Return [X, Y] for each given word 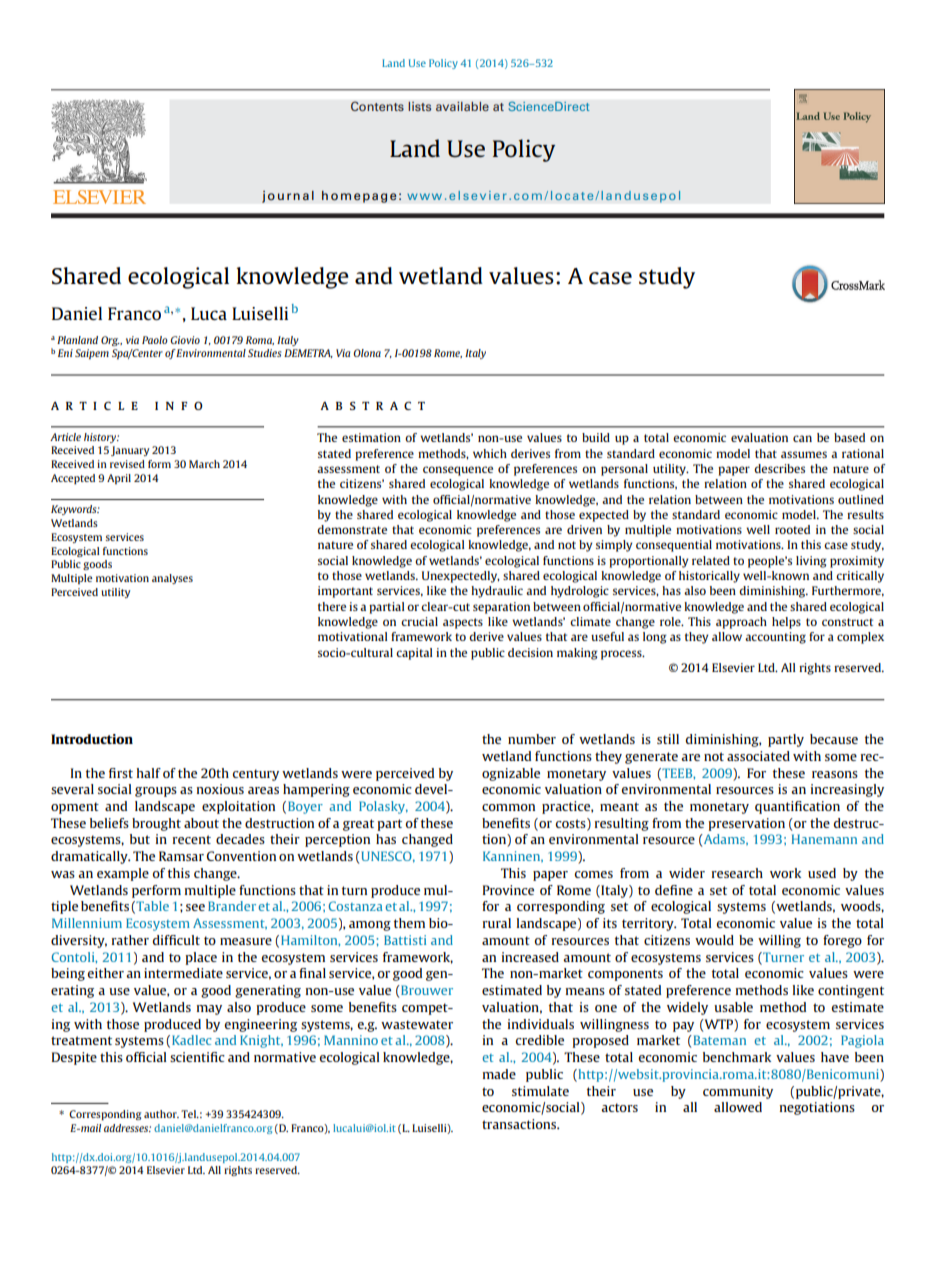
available [462, 106]
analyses [172, 579]
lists [420, 106]
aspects [463, 623]
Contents [377, 106]
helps [786, 623]
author [161, 1114]
